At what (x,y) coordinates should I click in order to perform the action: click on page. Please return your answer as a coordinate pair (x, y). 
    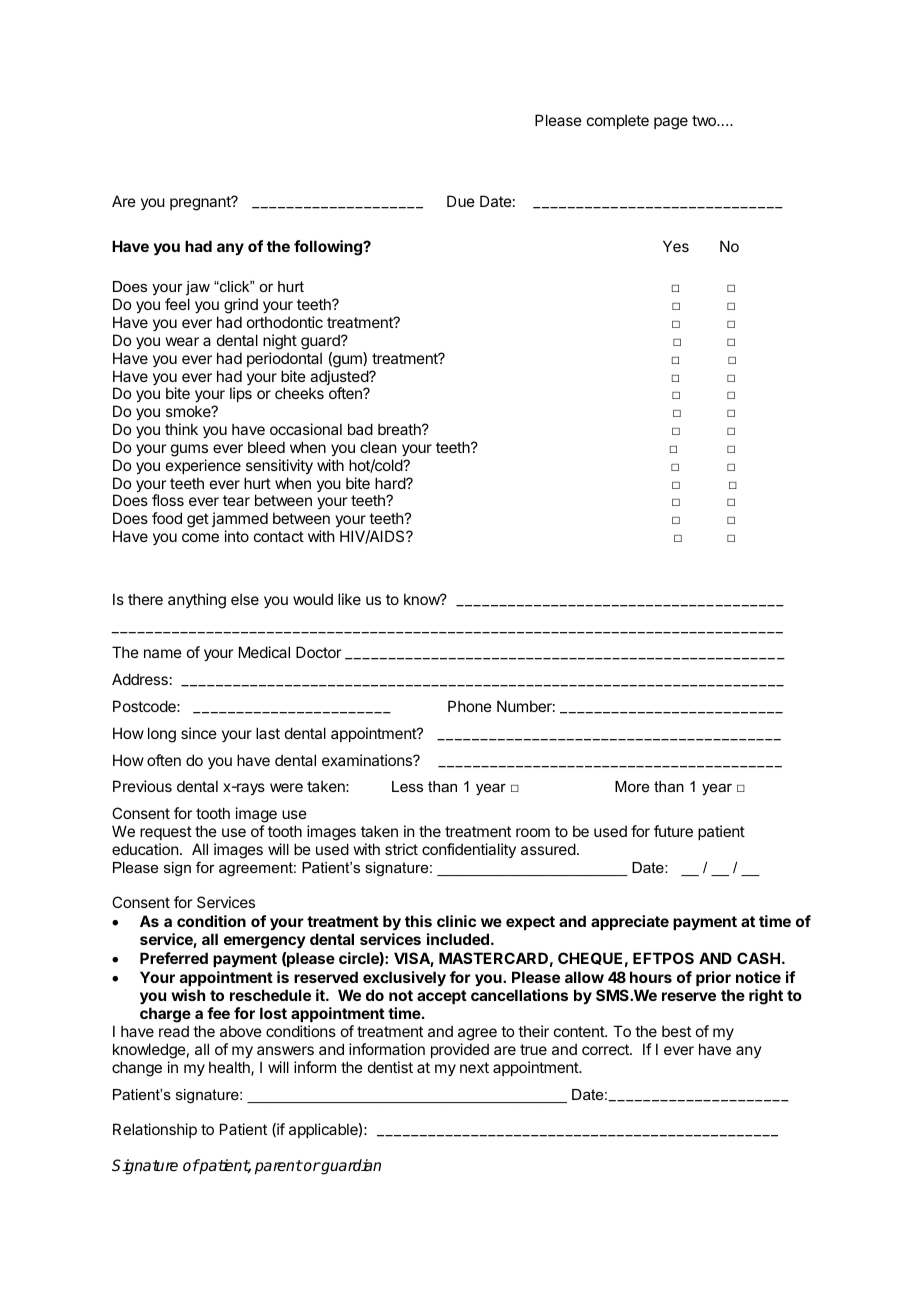
    Looking at the image, I should click on (671, 123).
